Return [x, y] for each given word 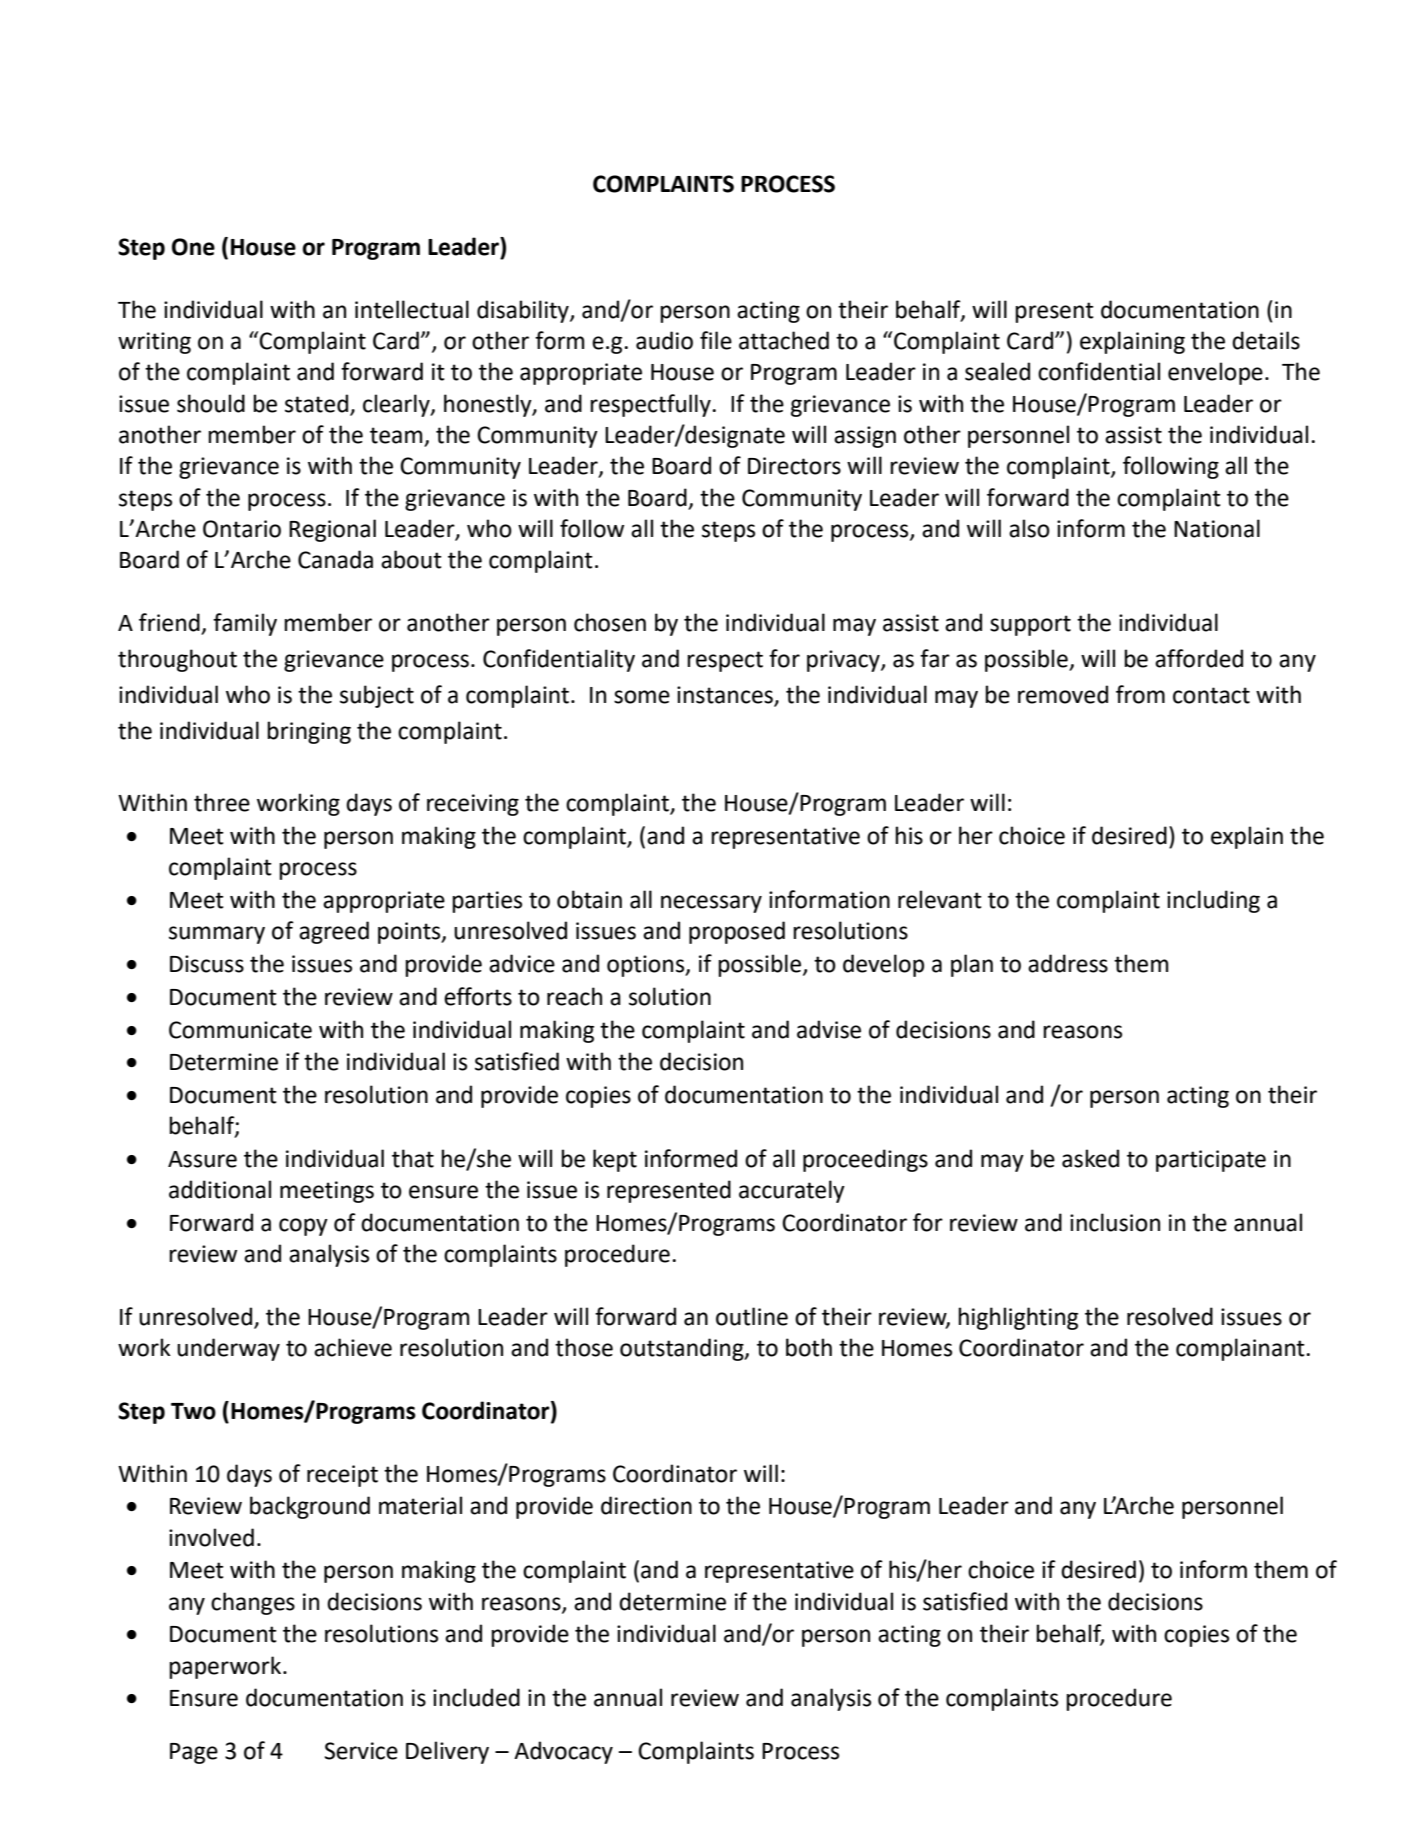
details [1266, 340]
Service [361, 1751]
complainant [1241, 1349]
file [716, 340]
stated [316, 403]
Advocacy [563, 1752]
